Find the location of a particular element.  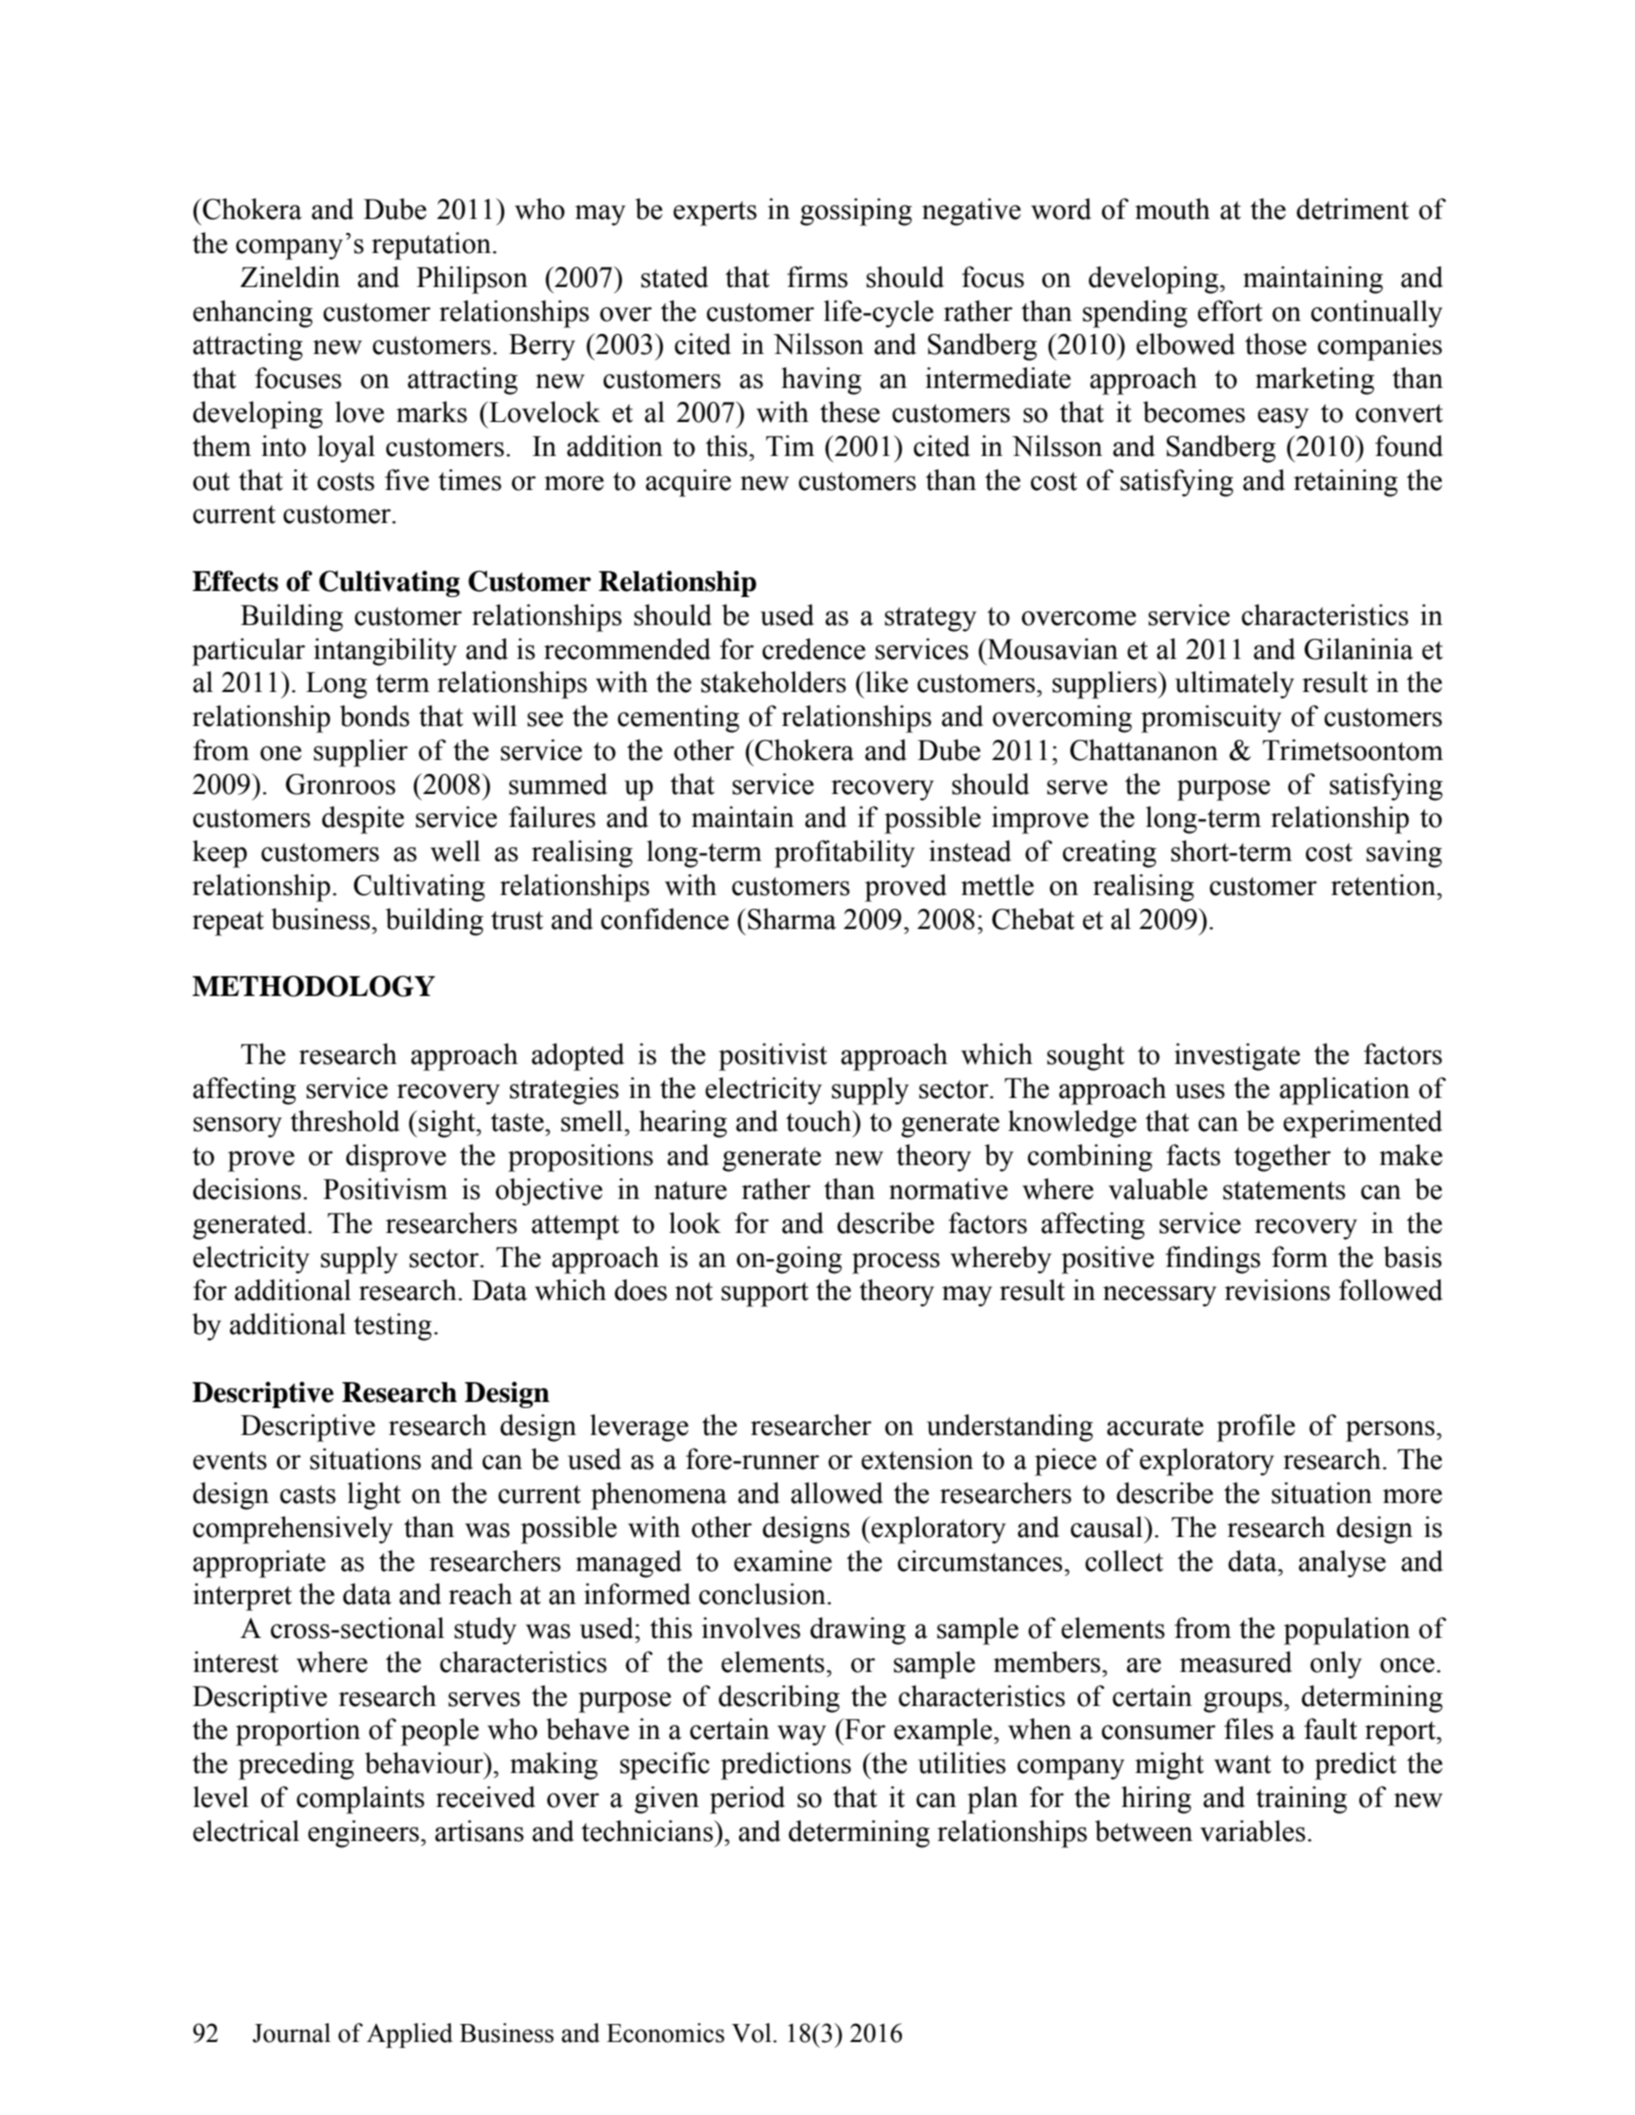

threshold is located at coordinates (345, 1121).
